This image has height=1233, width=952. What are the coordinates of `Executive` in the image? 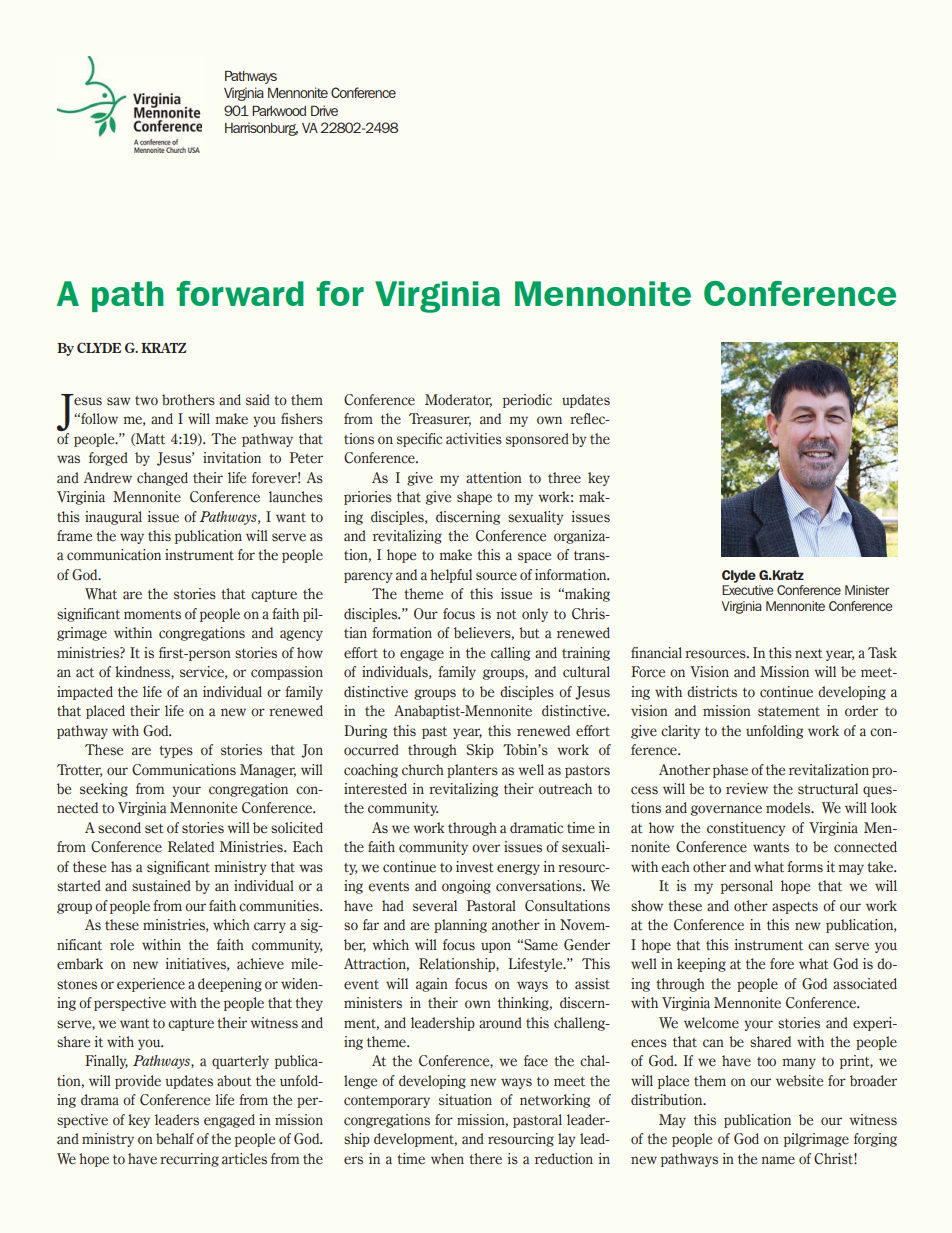 It's located at (748, 590).
